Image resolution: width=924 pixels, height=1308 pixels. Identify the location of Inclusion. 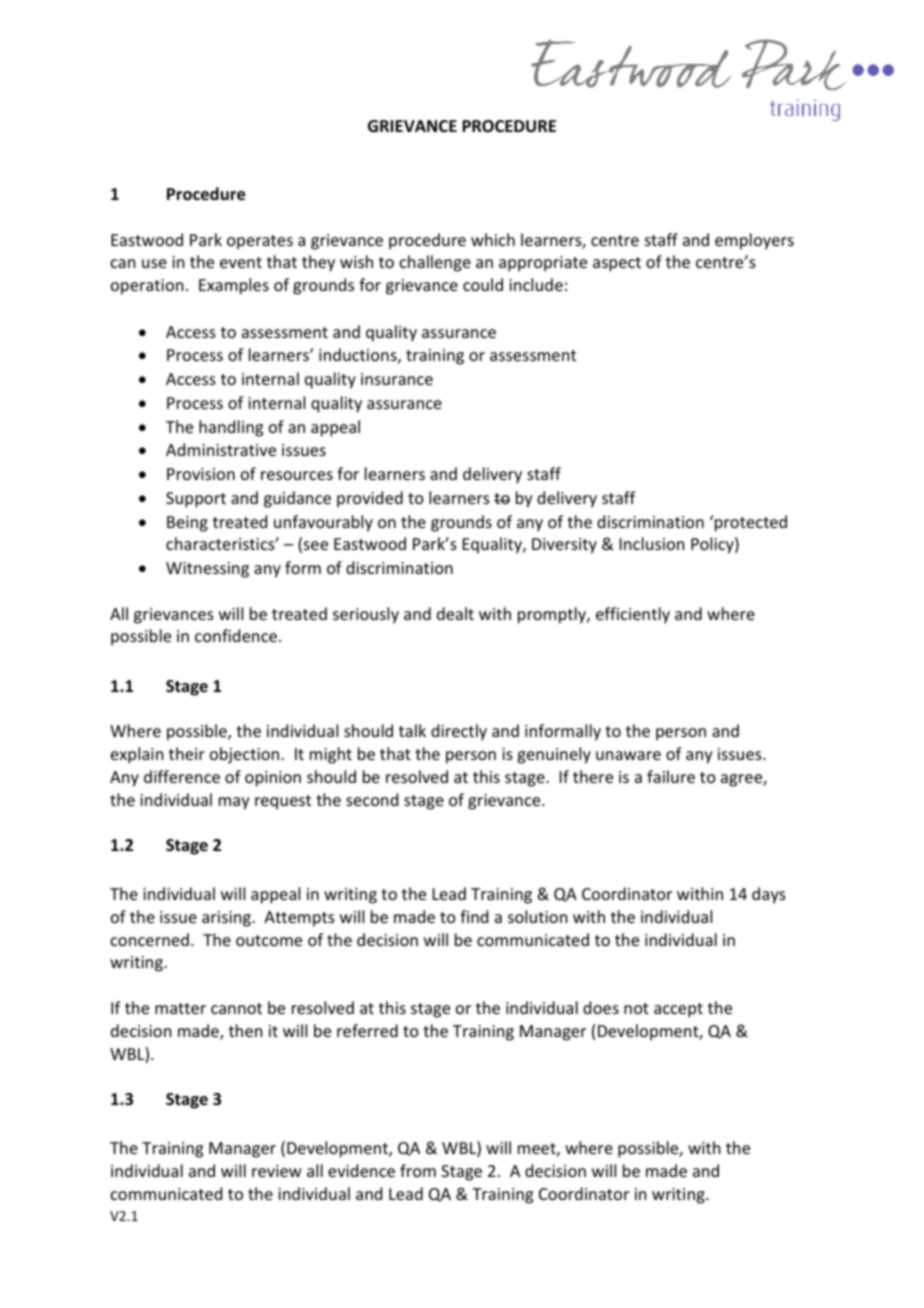
(652, 543).
